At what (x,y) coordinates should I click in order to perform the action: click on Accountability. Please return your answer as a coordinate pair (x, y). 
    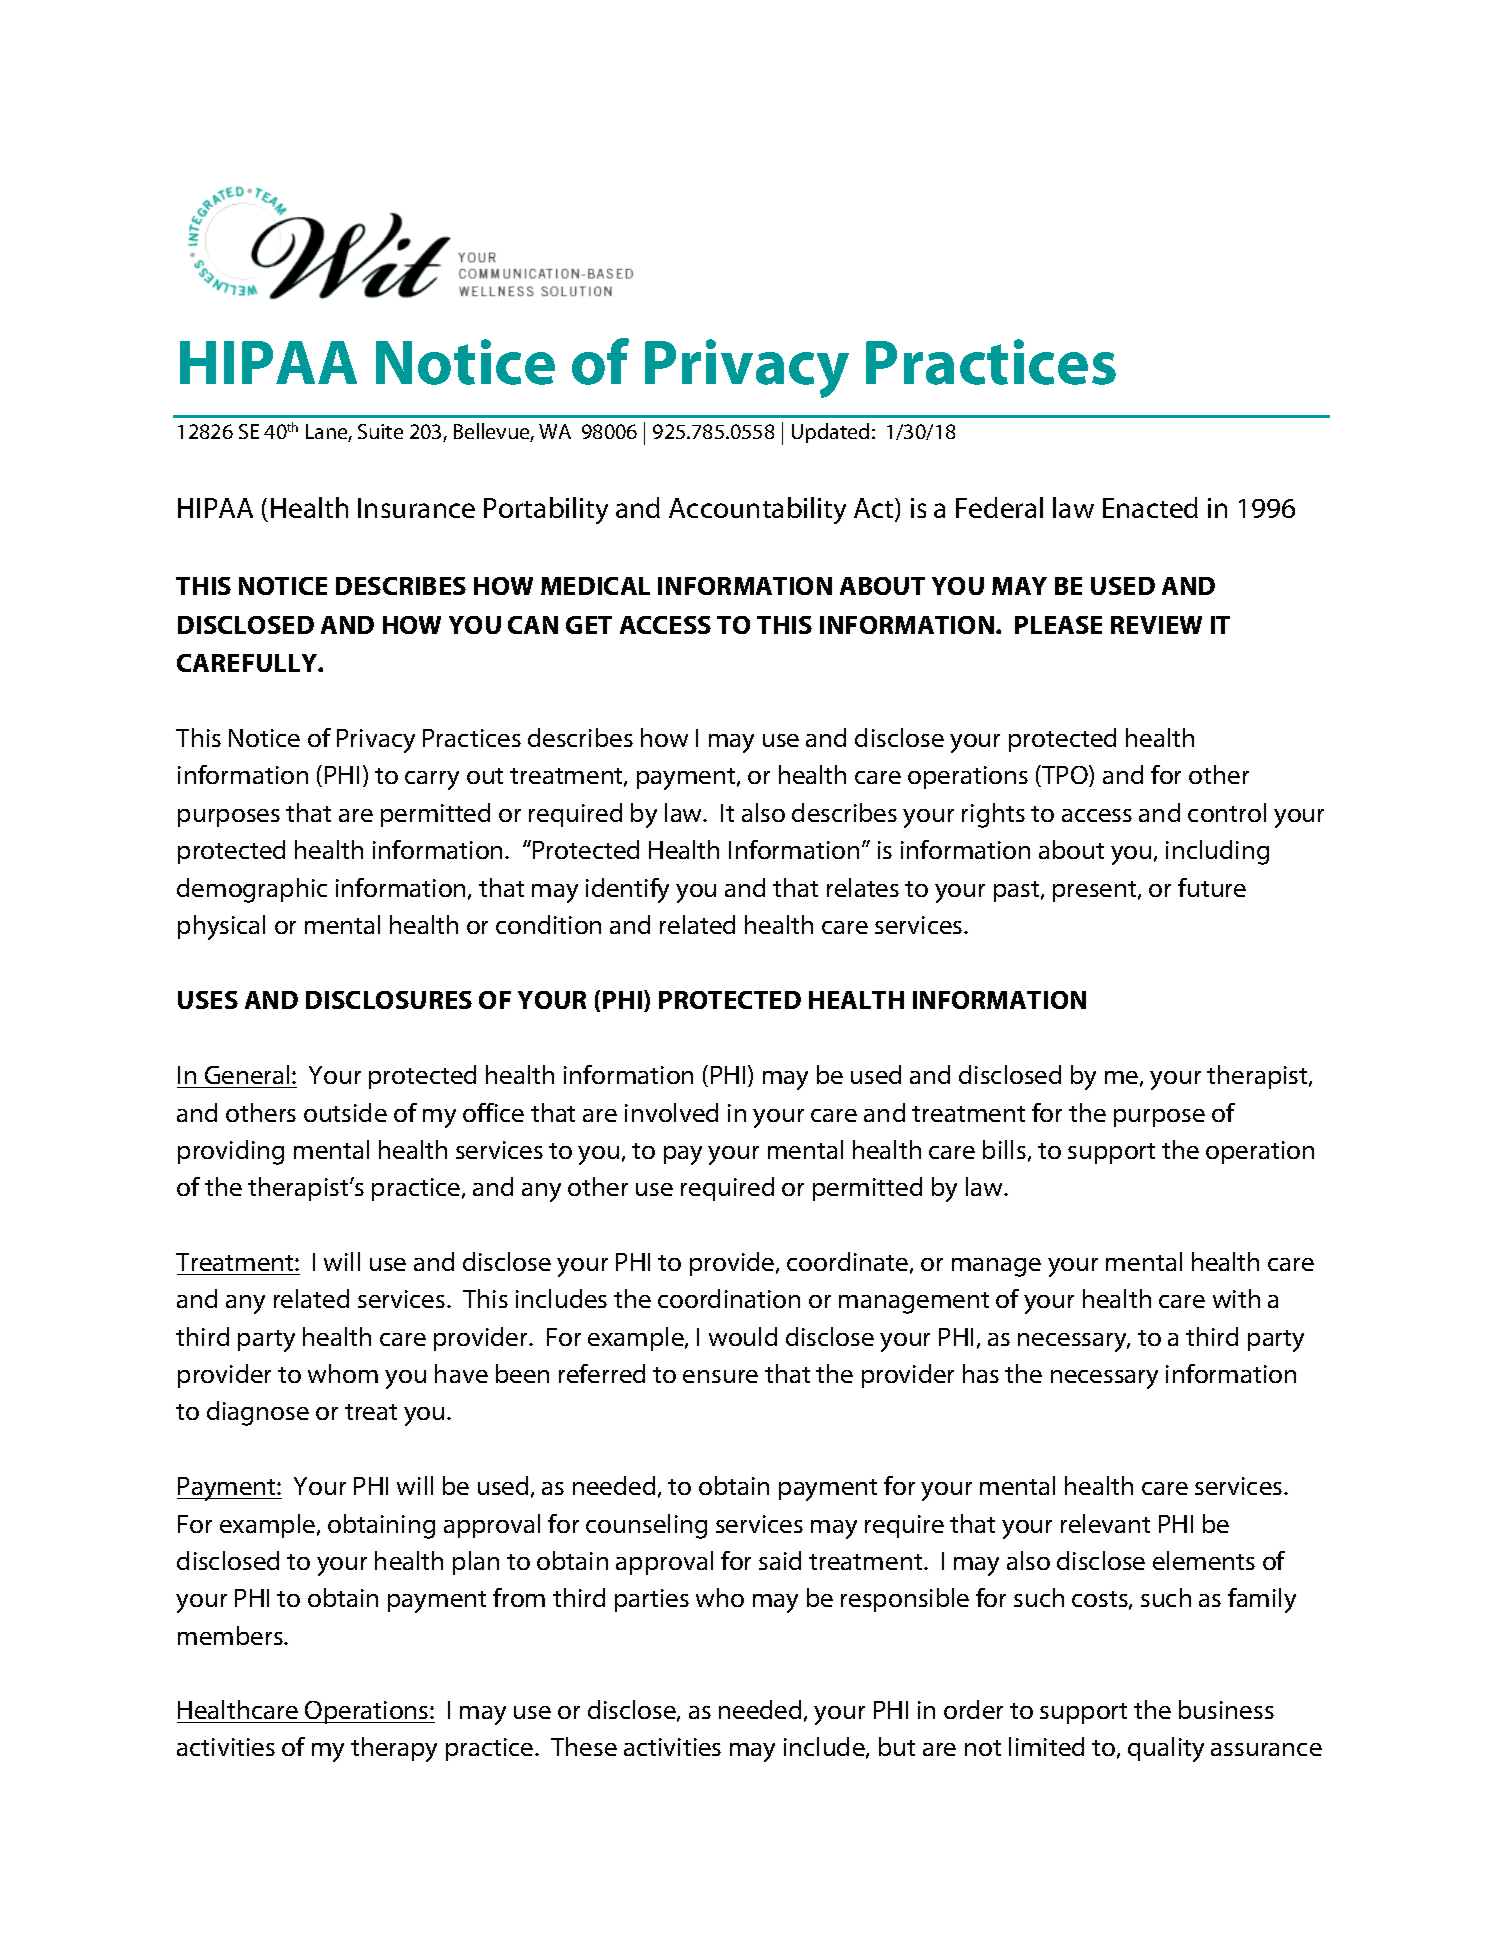
    Looking at the image, I should click on (757, 510).
